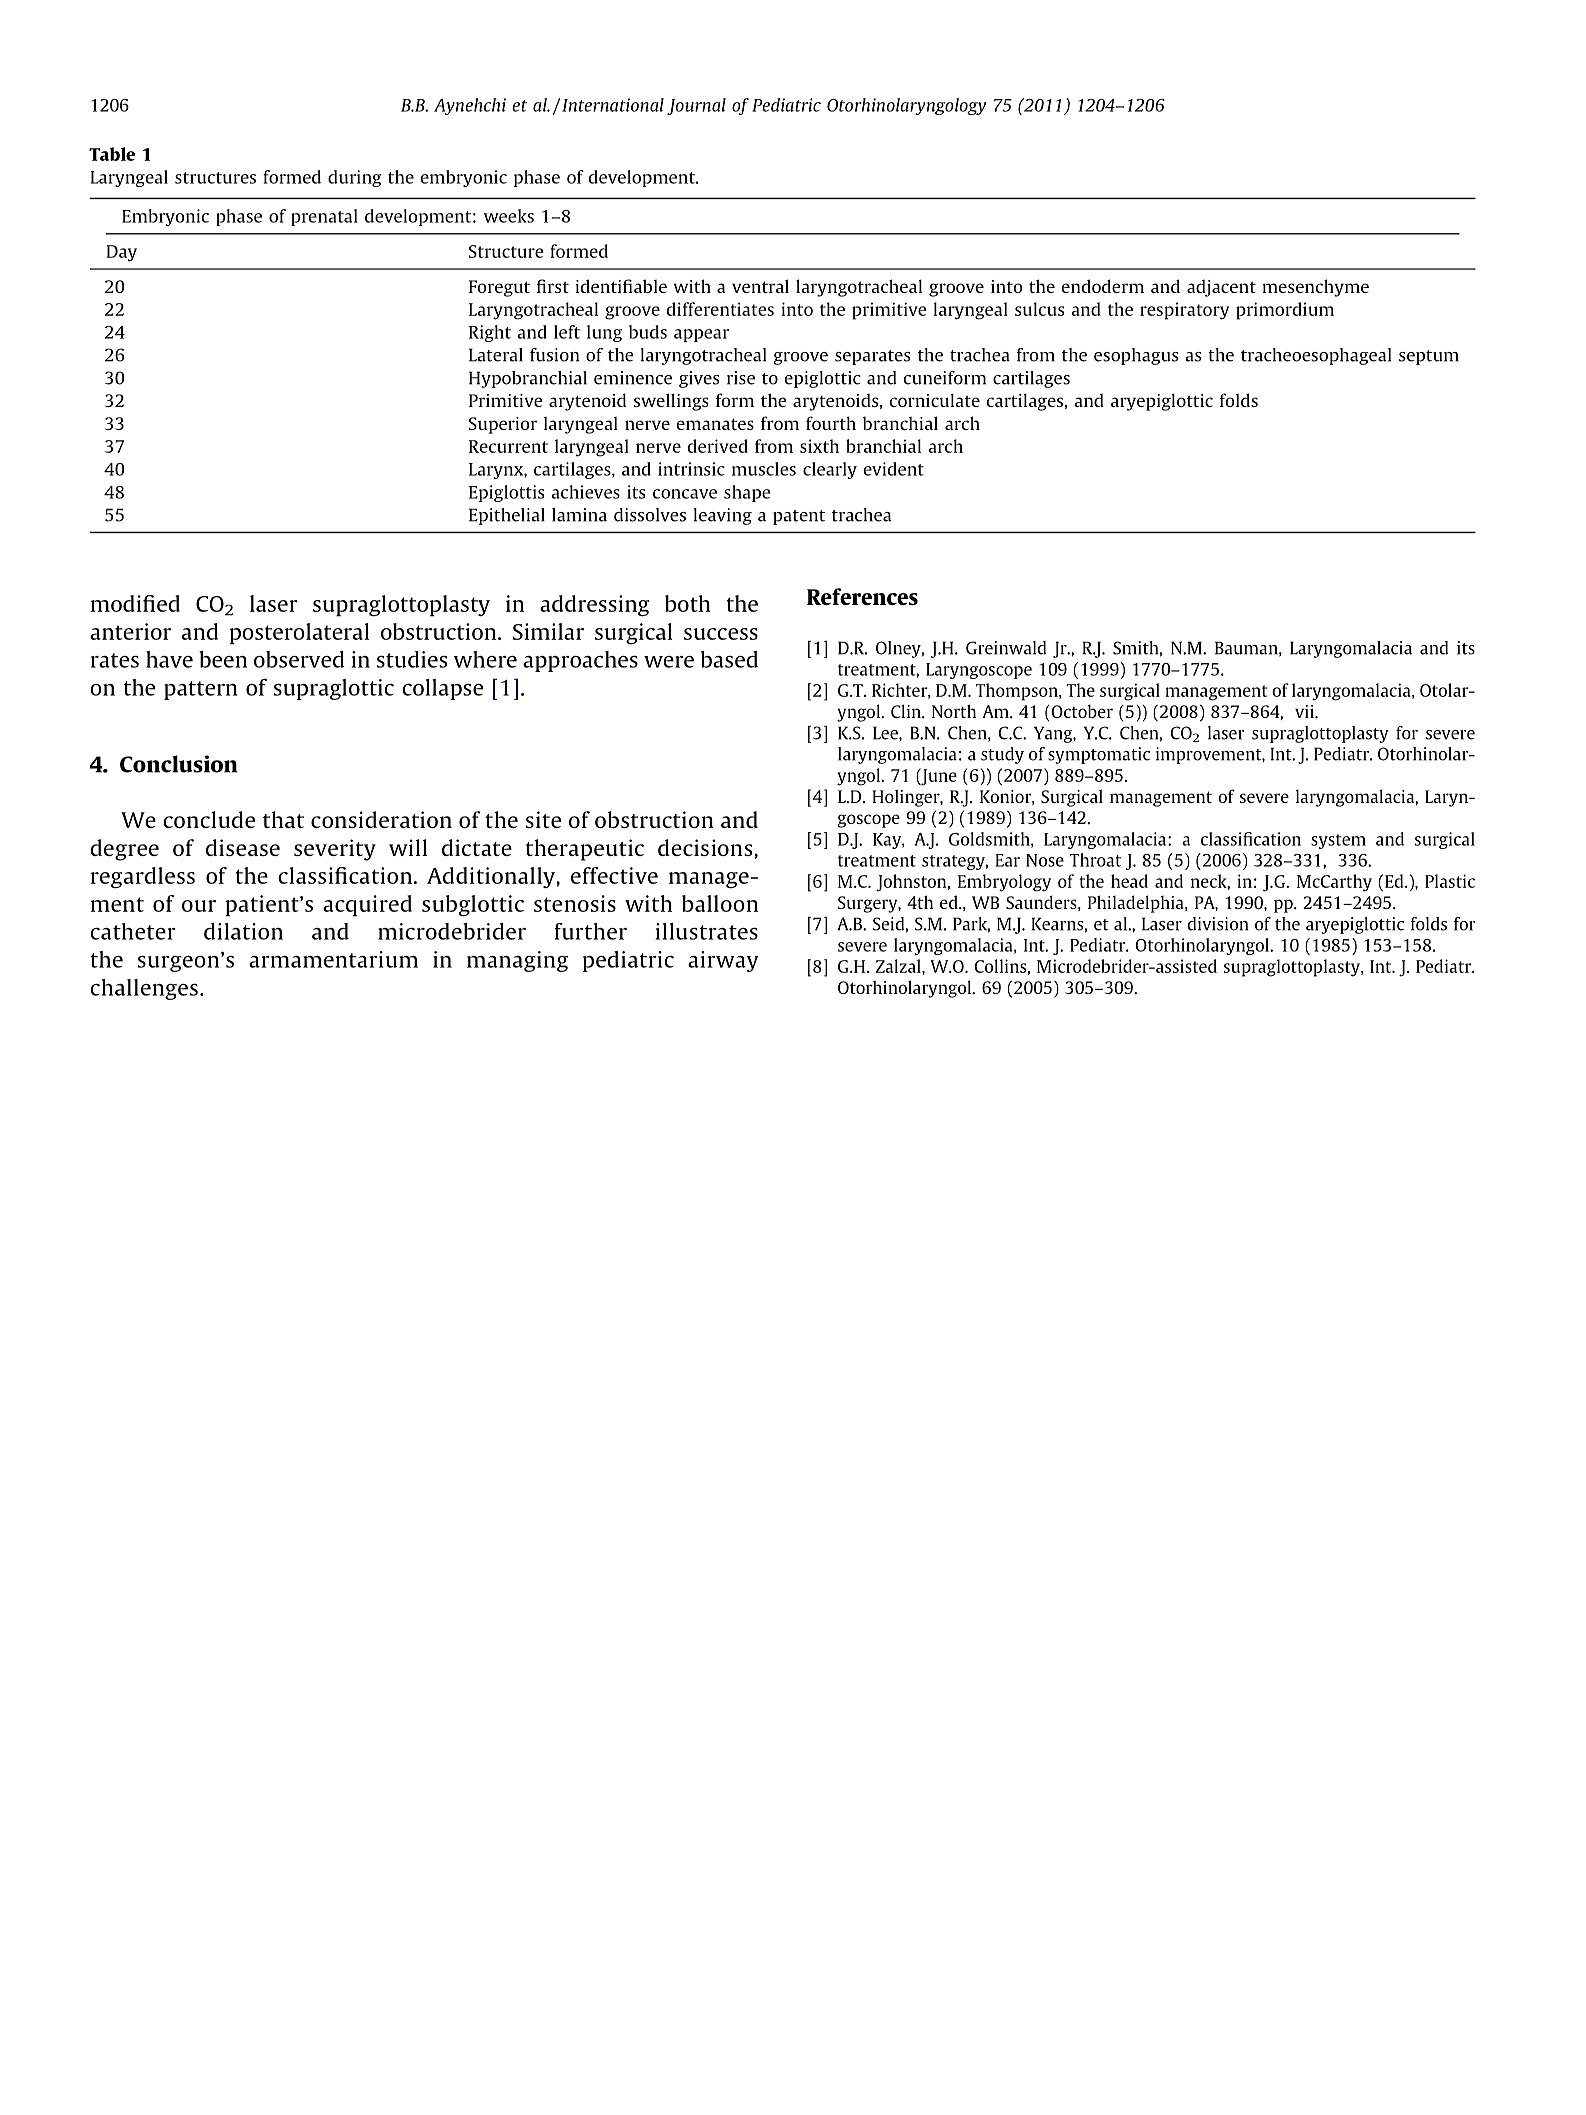 Image resolution: width=1586 pixels, height=2115 pixels. What do you see at coordinates (1338, 841) in the document?
I see `system` at bounding box center [1338, 841].
